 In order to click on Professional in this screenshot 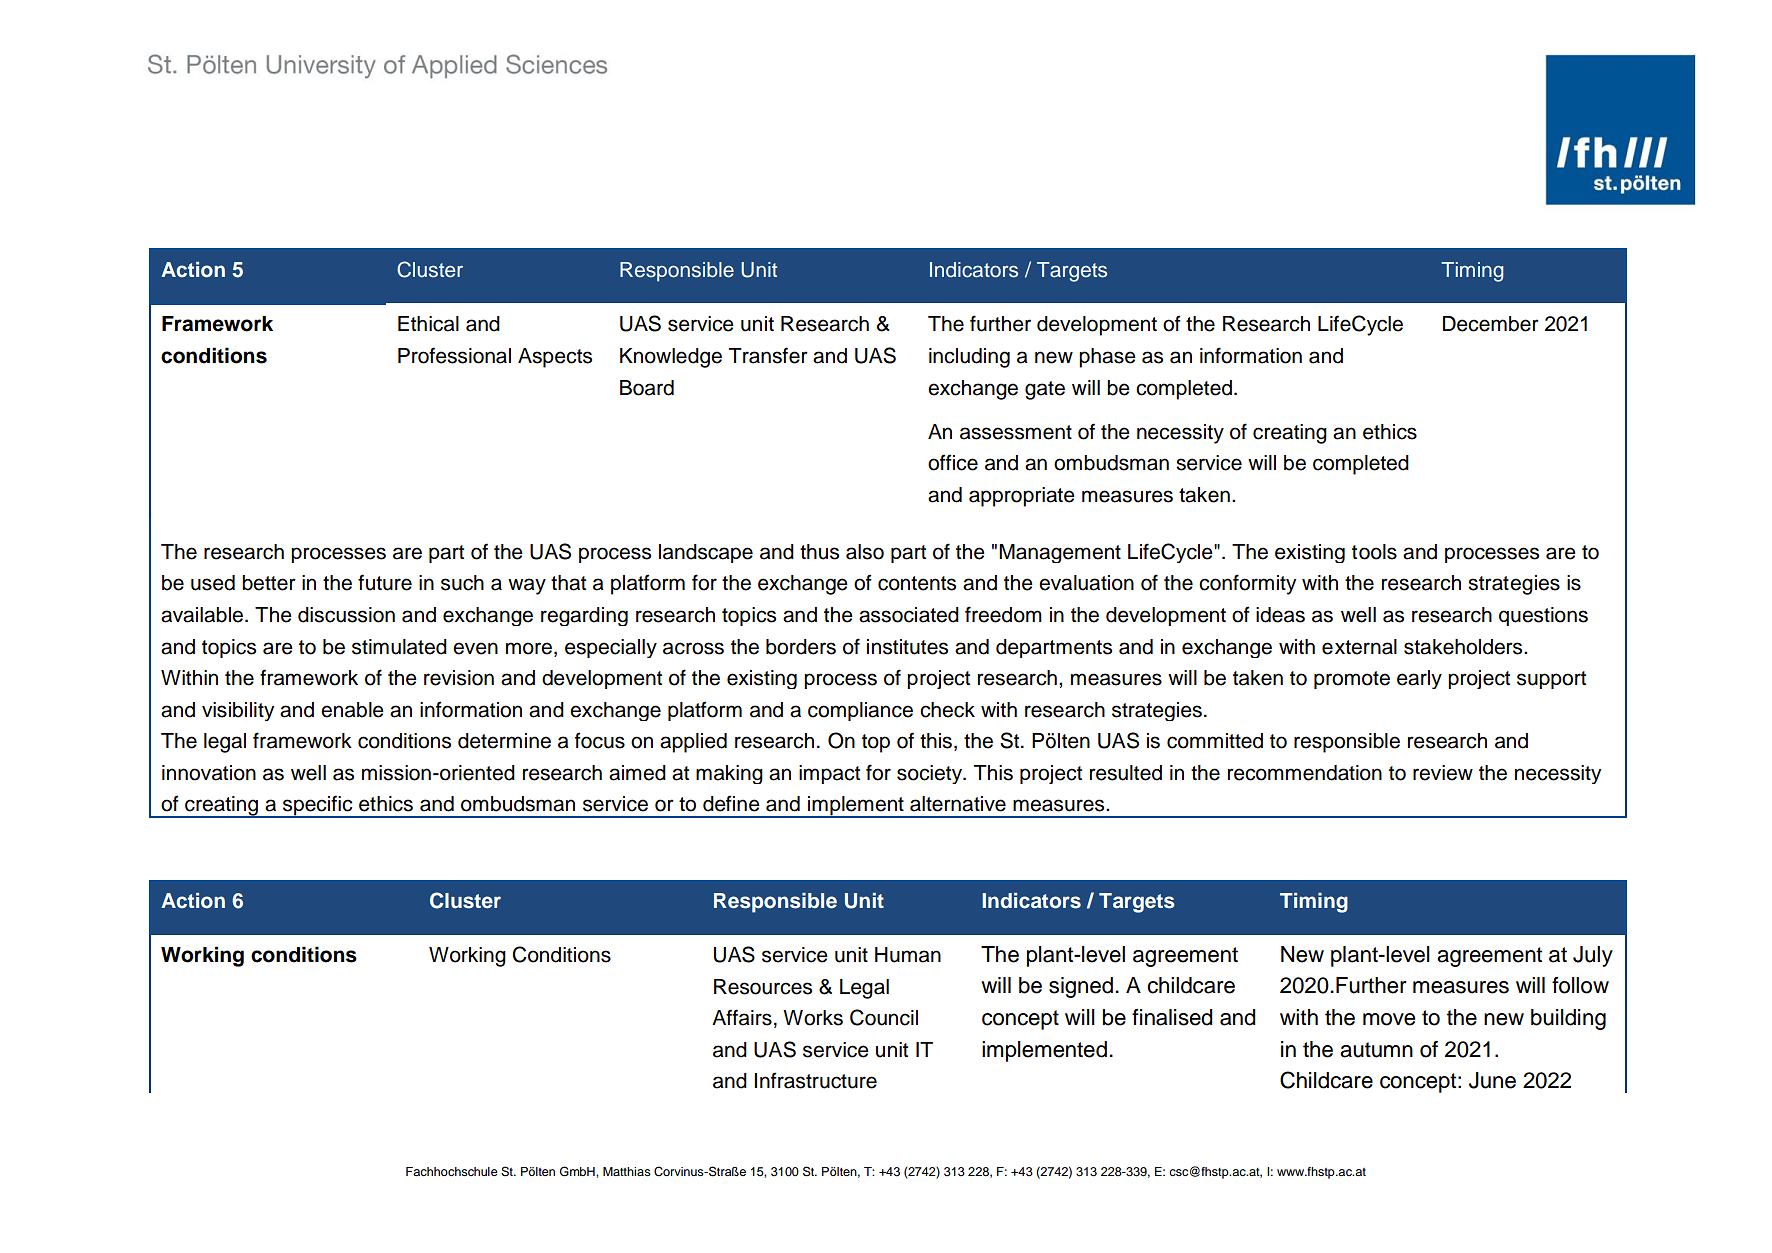, I will do `click(454, 355)`.
